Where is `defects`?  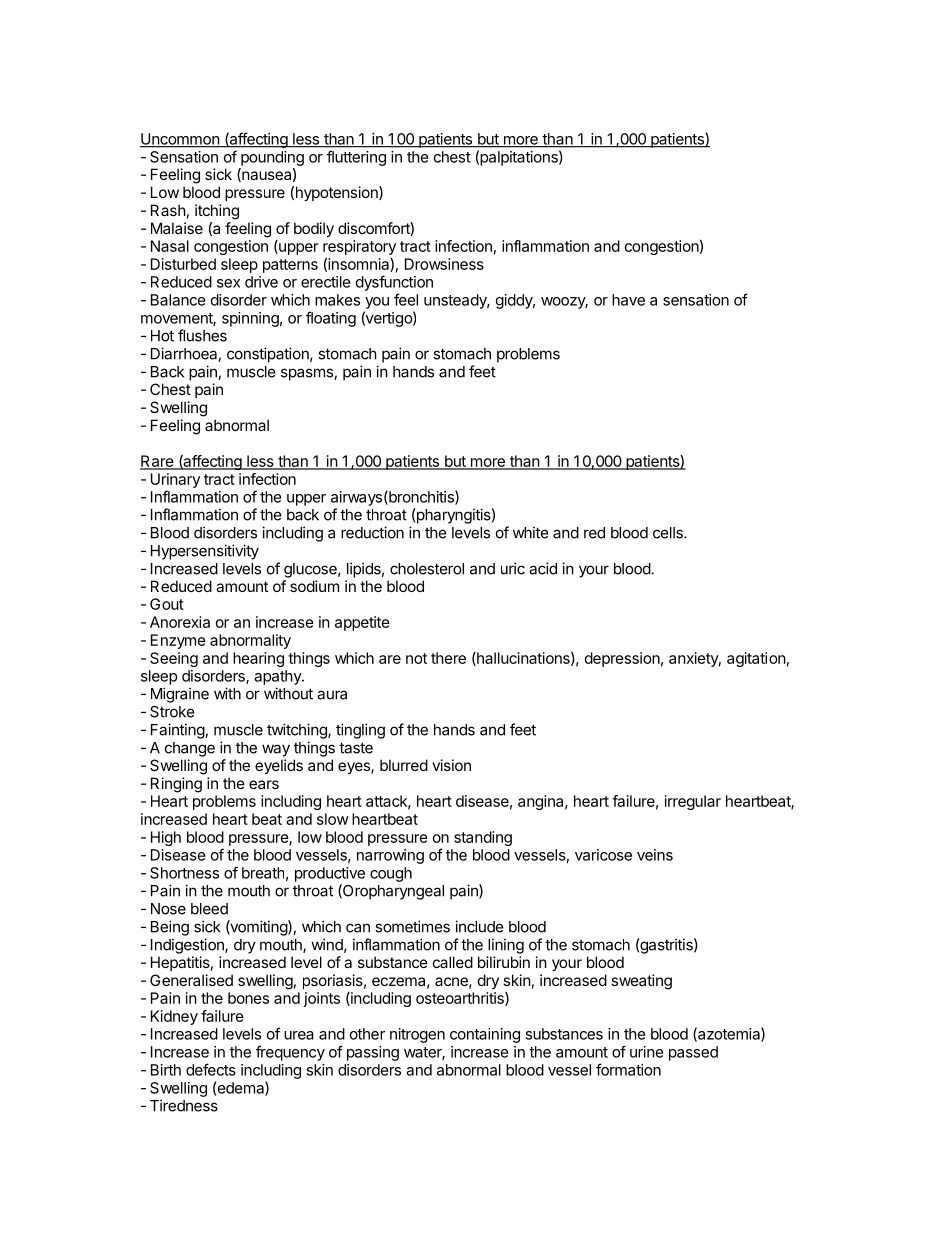 defects is located at coordinates (211, 1069).
